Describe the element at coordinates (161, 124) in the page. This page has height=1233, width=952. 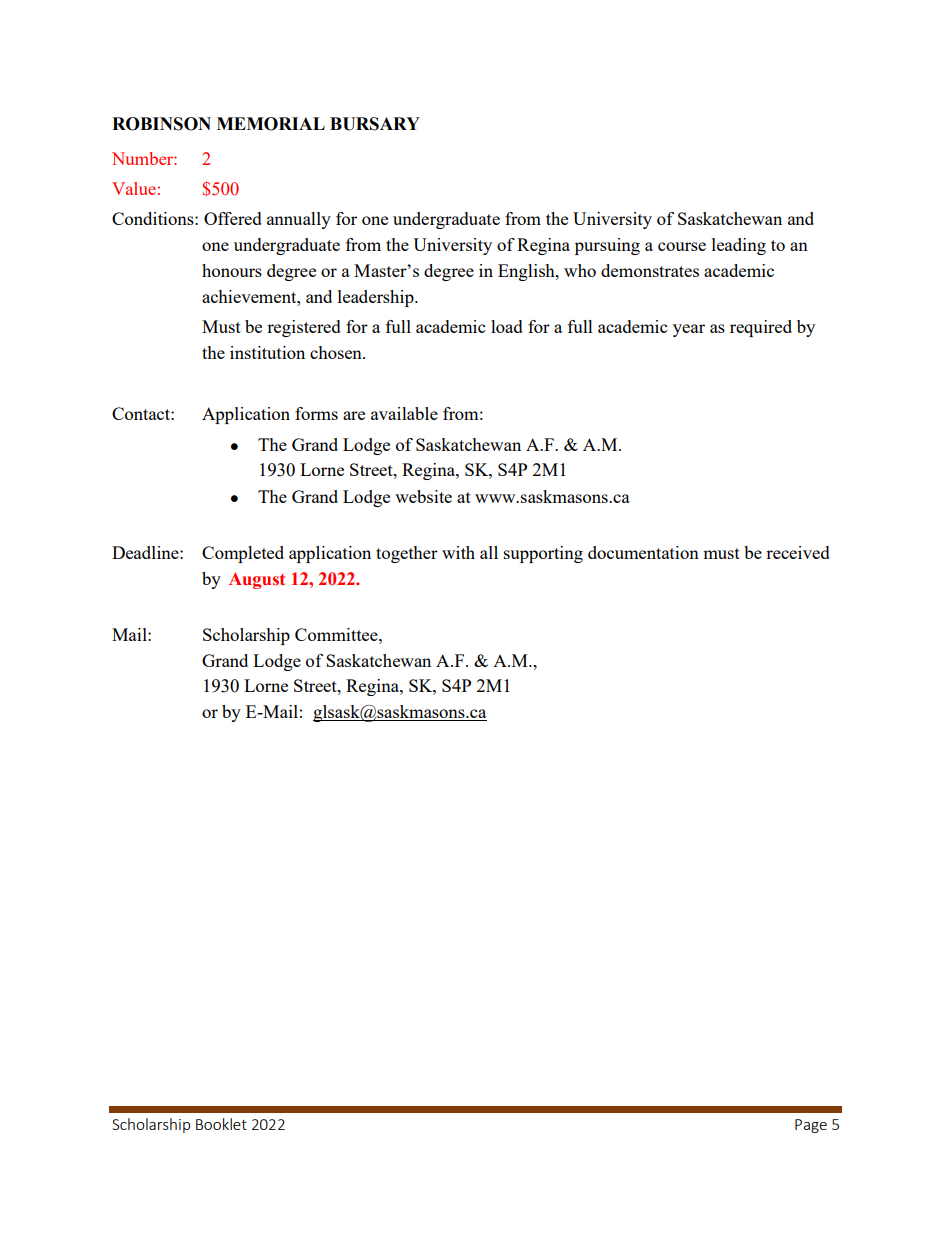
I see `ROBINSON` at that location.
